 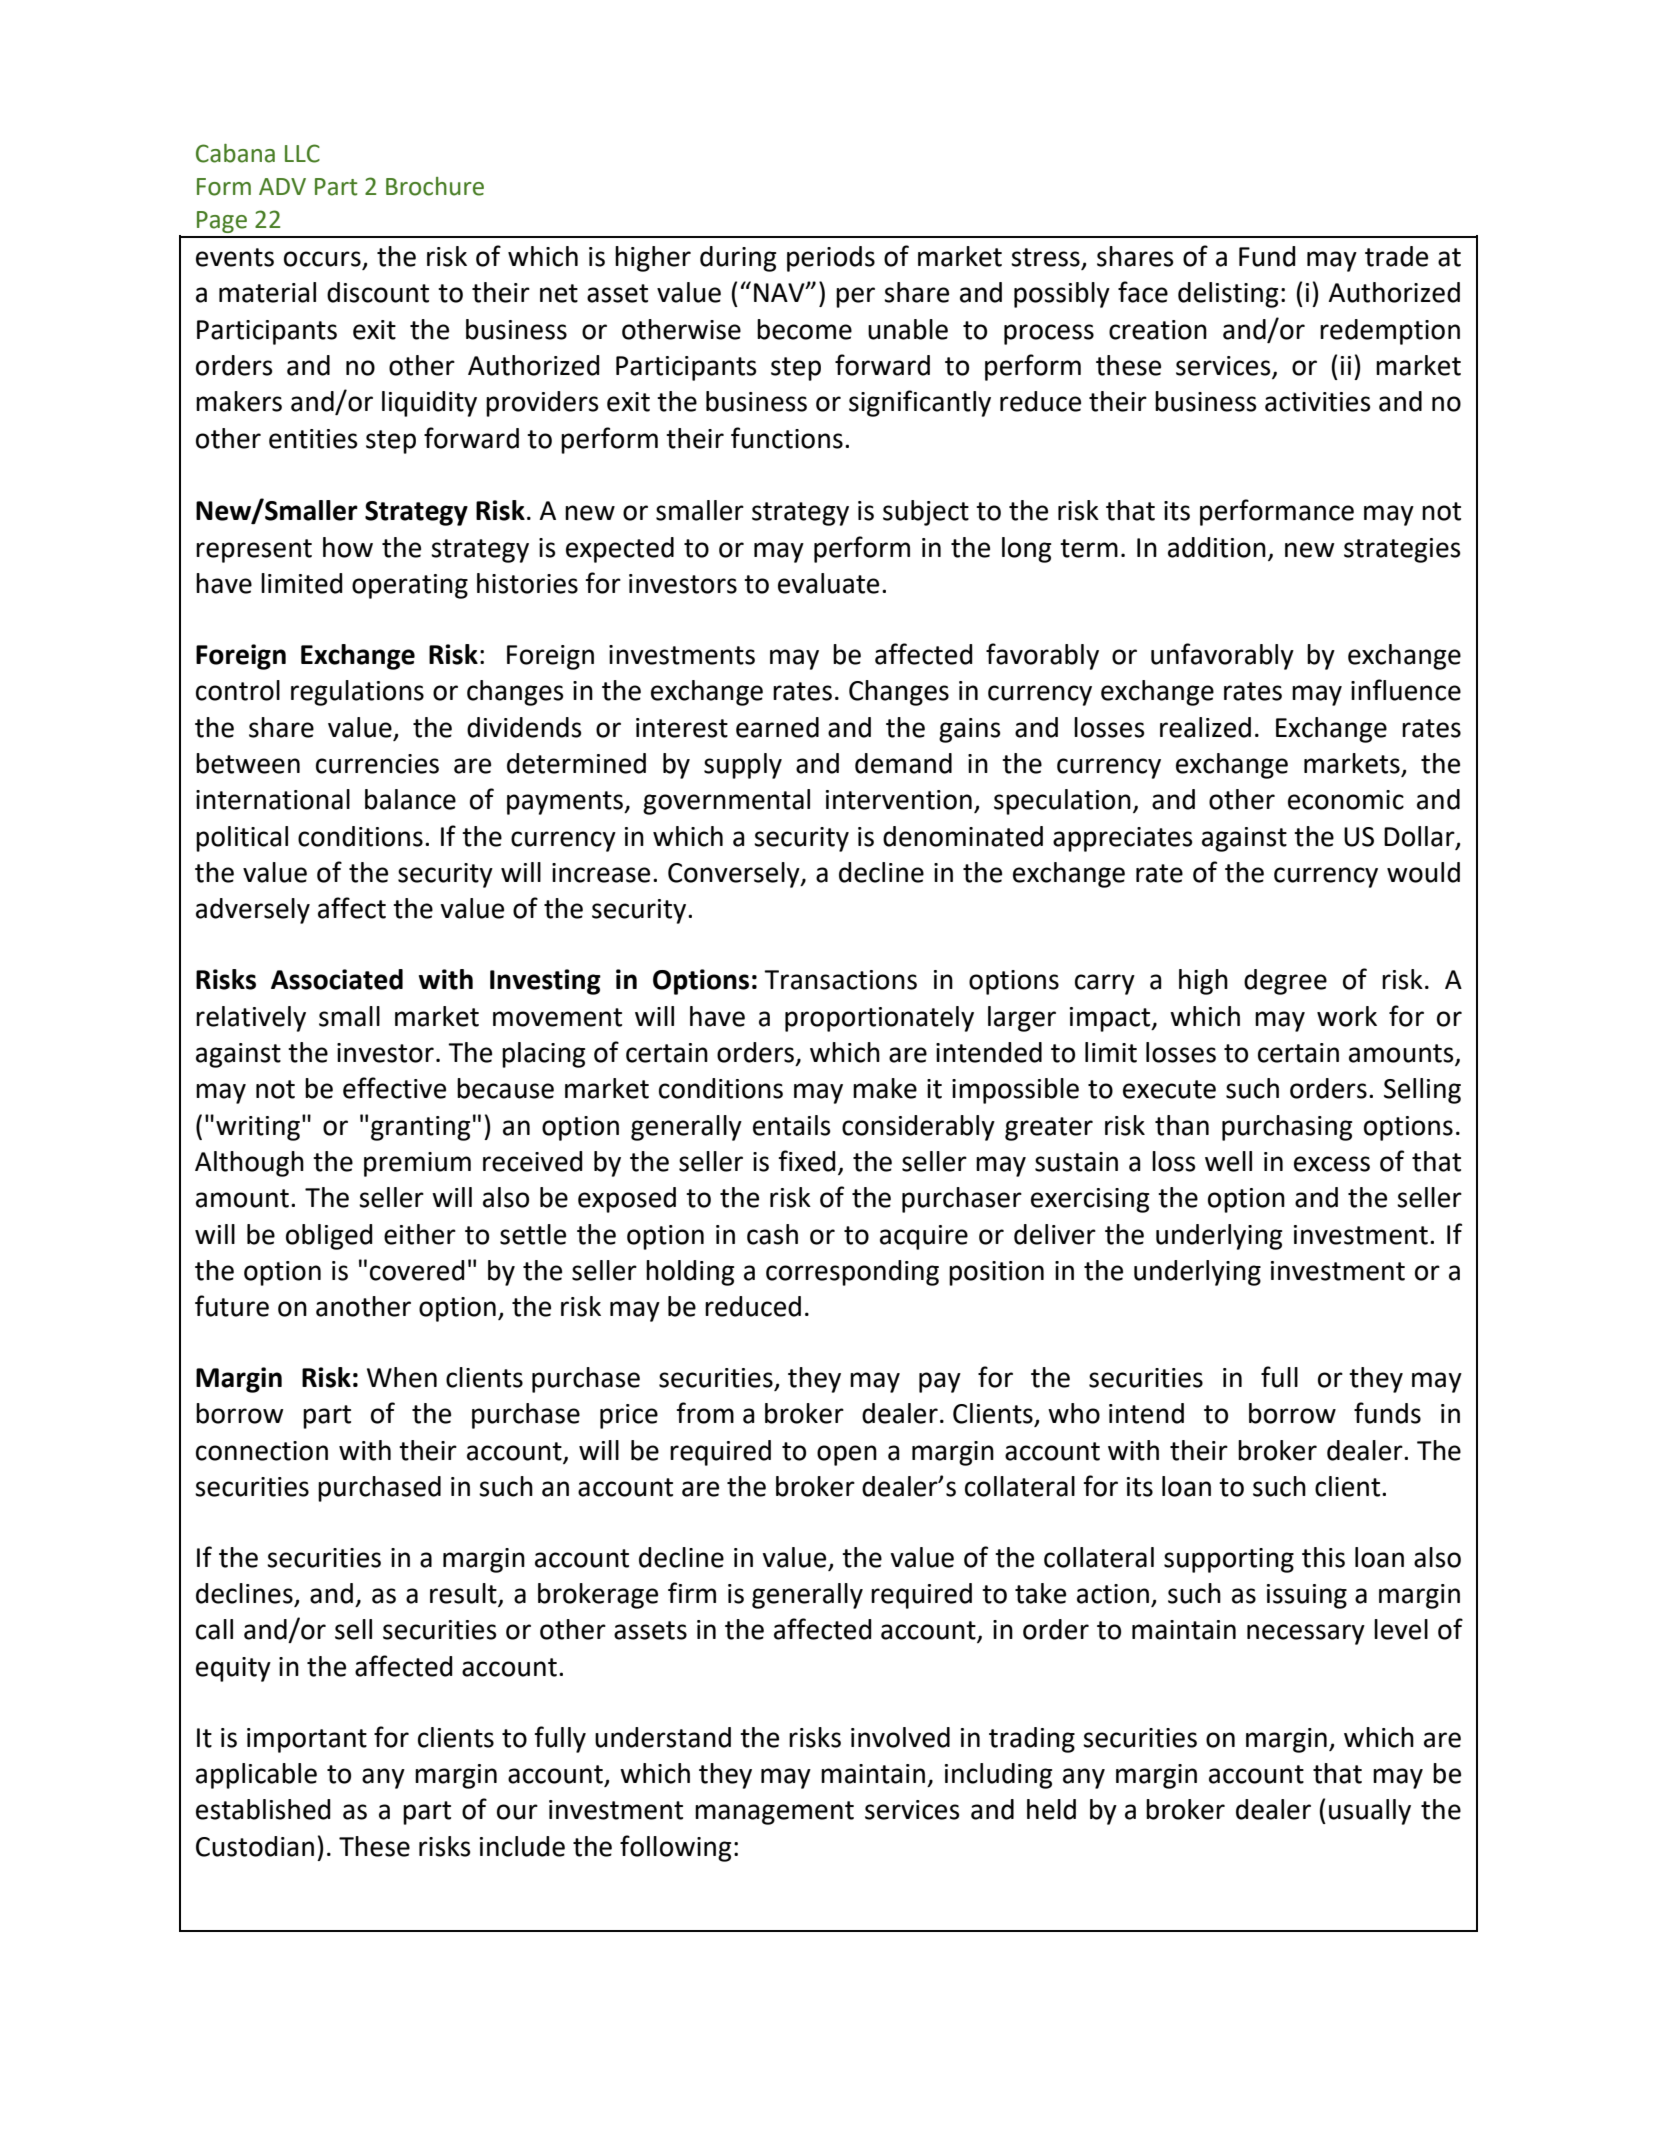 What do you see at coordinates (828, 583) in the screenshot?
I see `evaluate` at bounding box center [828, 583].
